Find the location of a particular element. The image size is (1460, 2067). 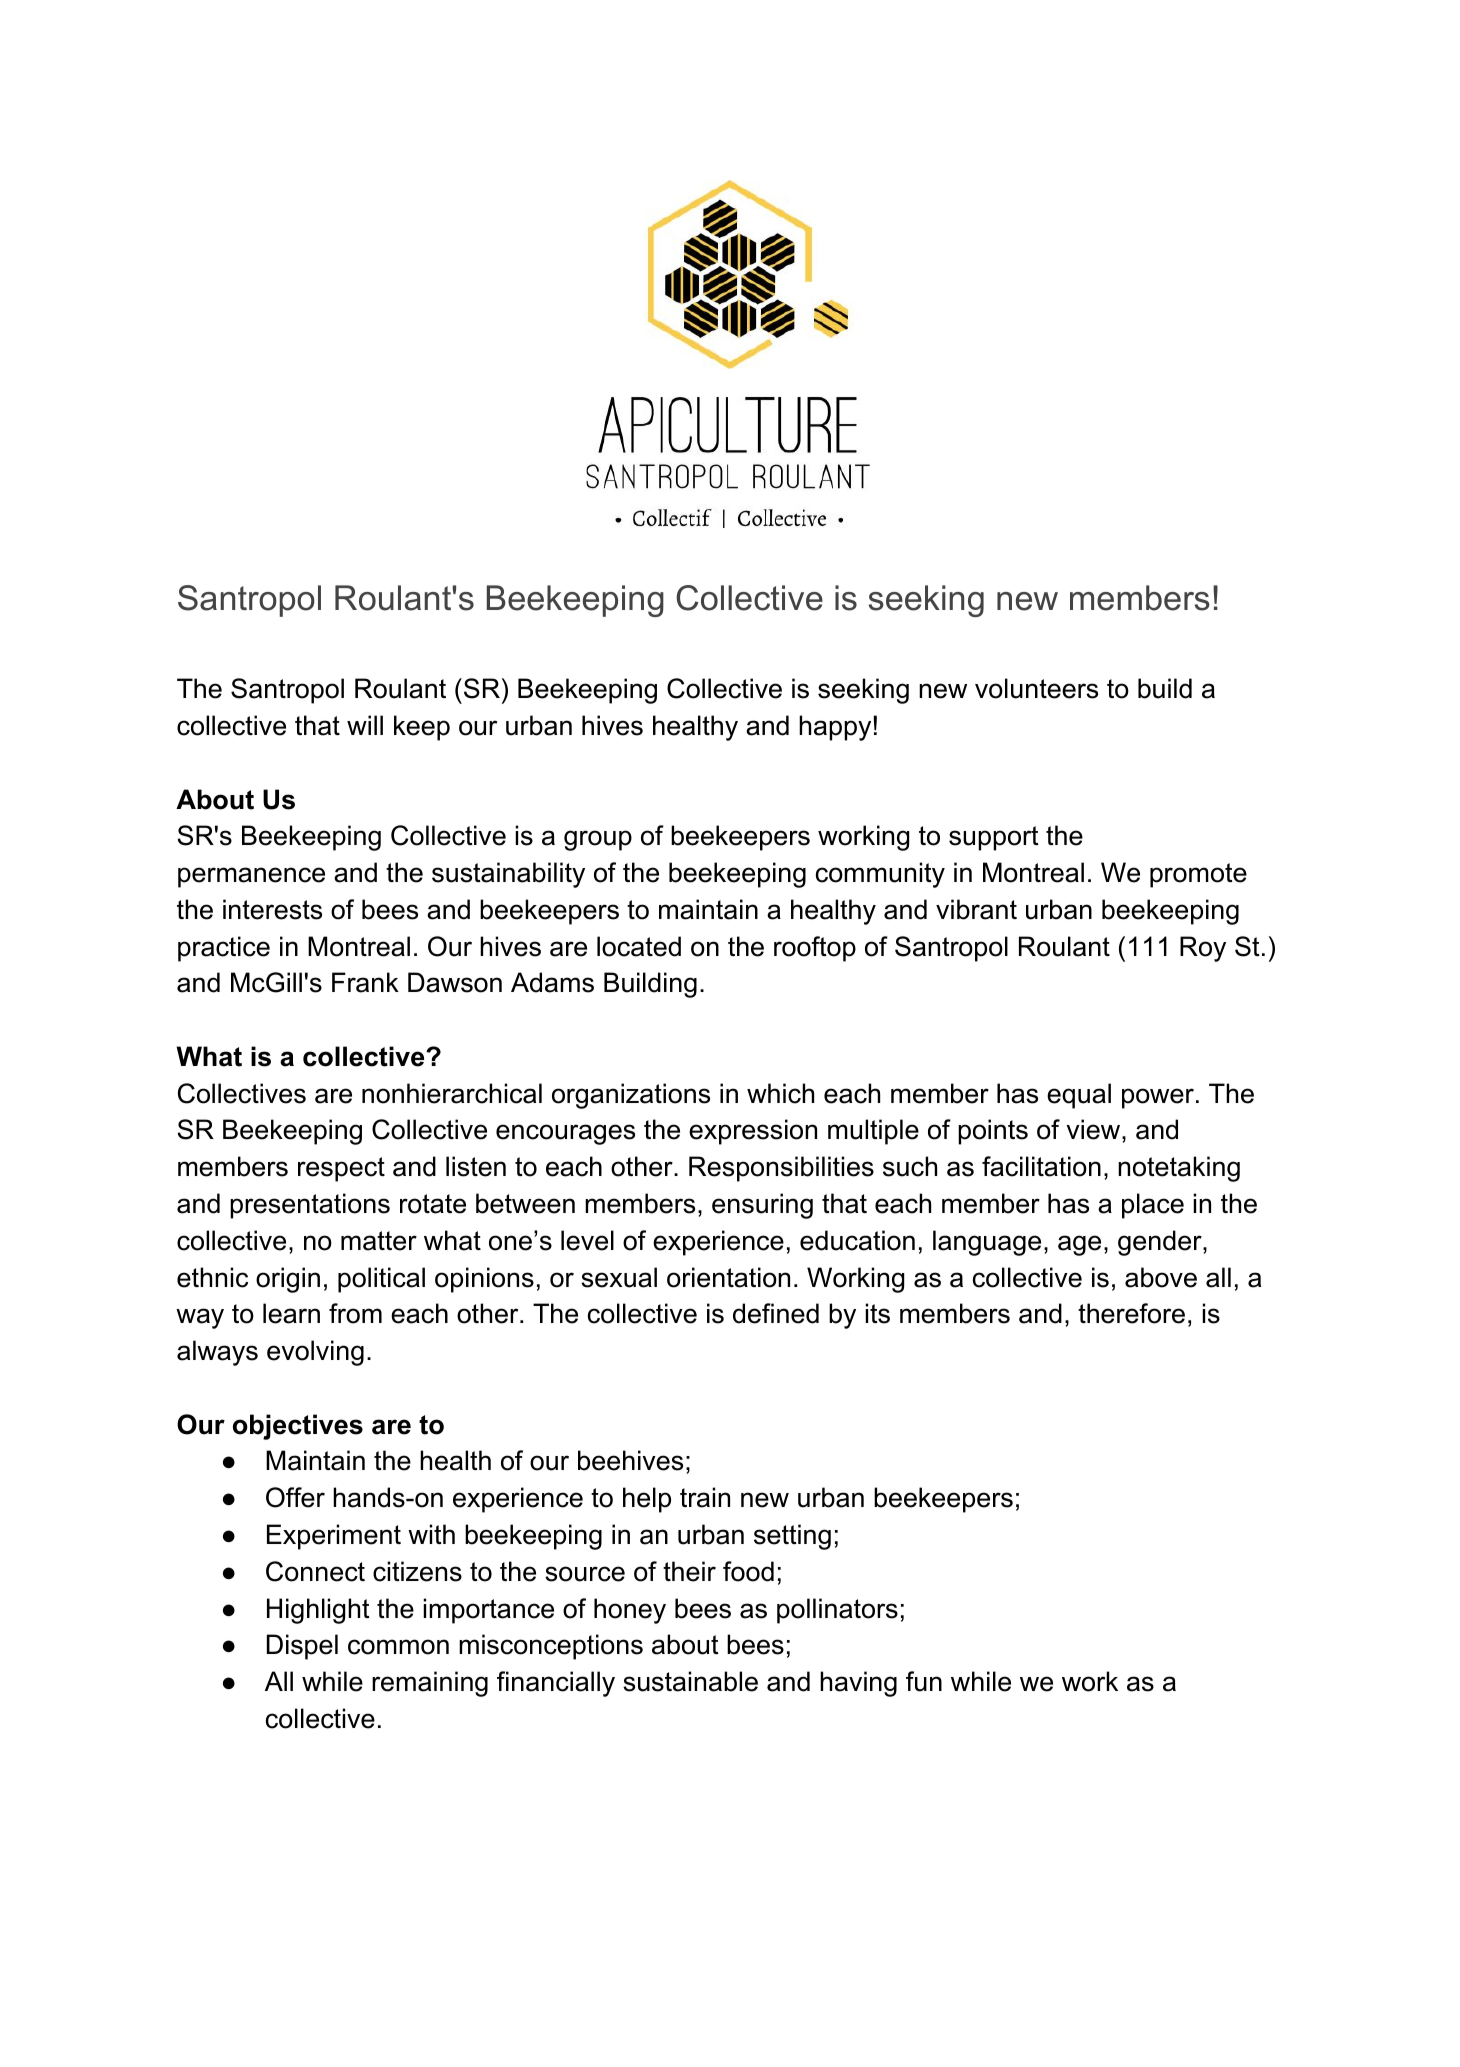

therefore is located at coordinates (1131, 1313).
